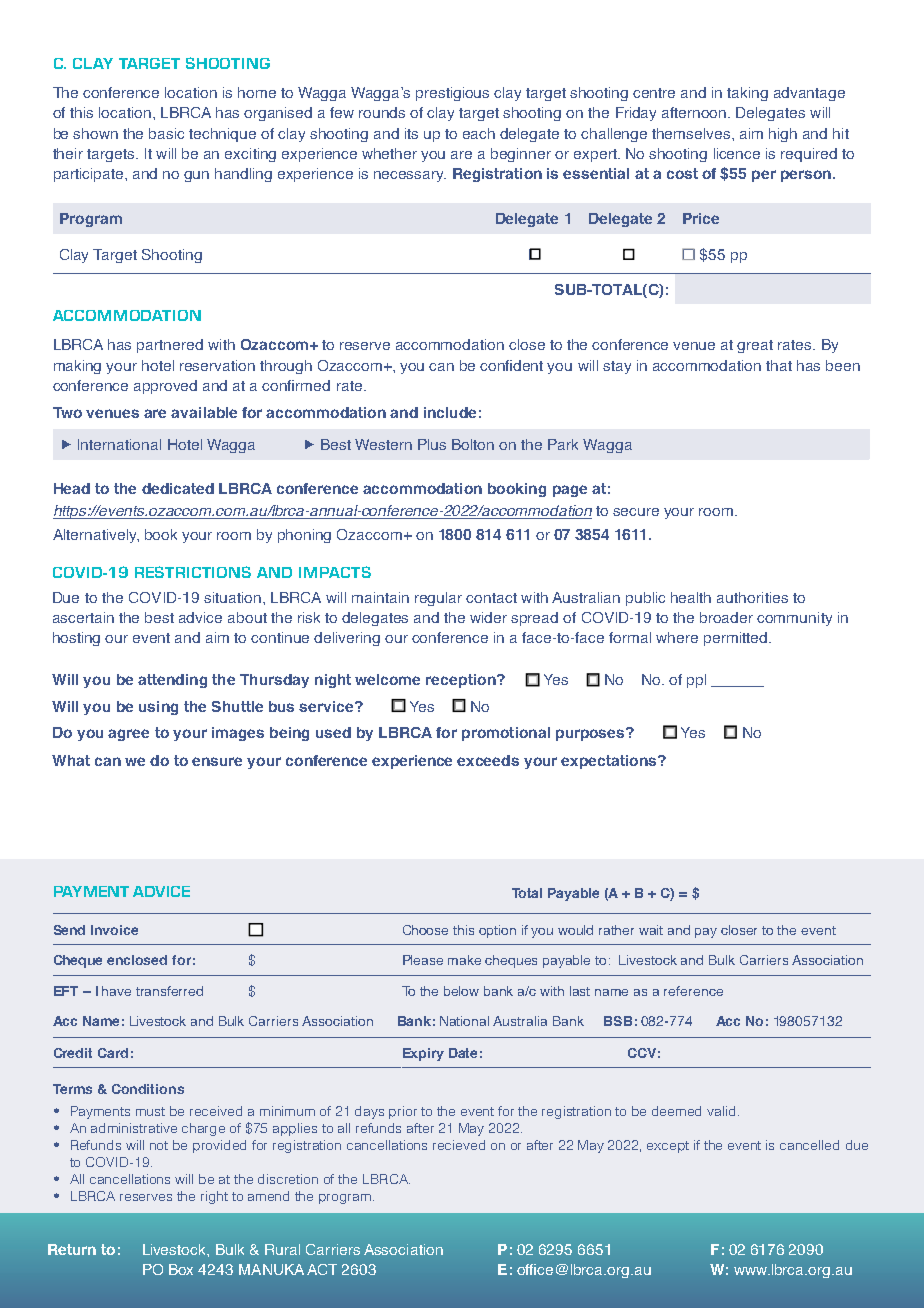  What do you see at coordinates (783, 135) in the image?
I see `high` at bounding box center [783, 135].
